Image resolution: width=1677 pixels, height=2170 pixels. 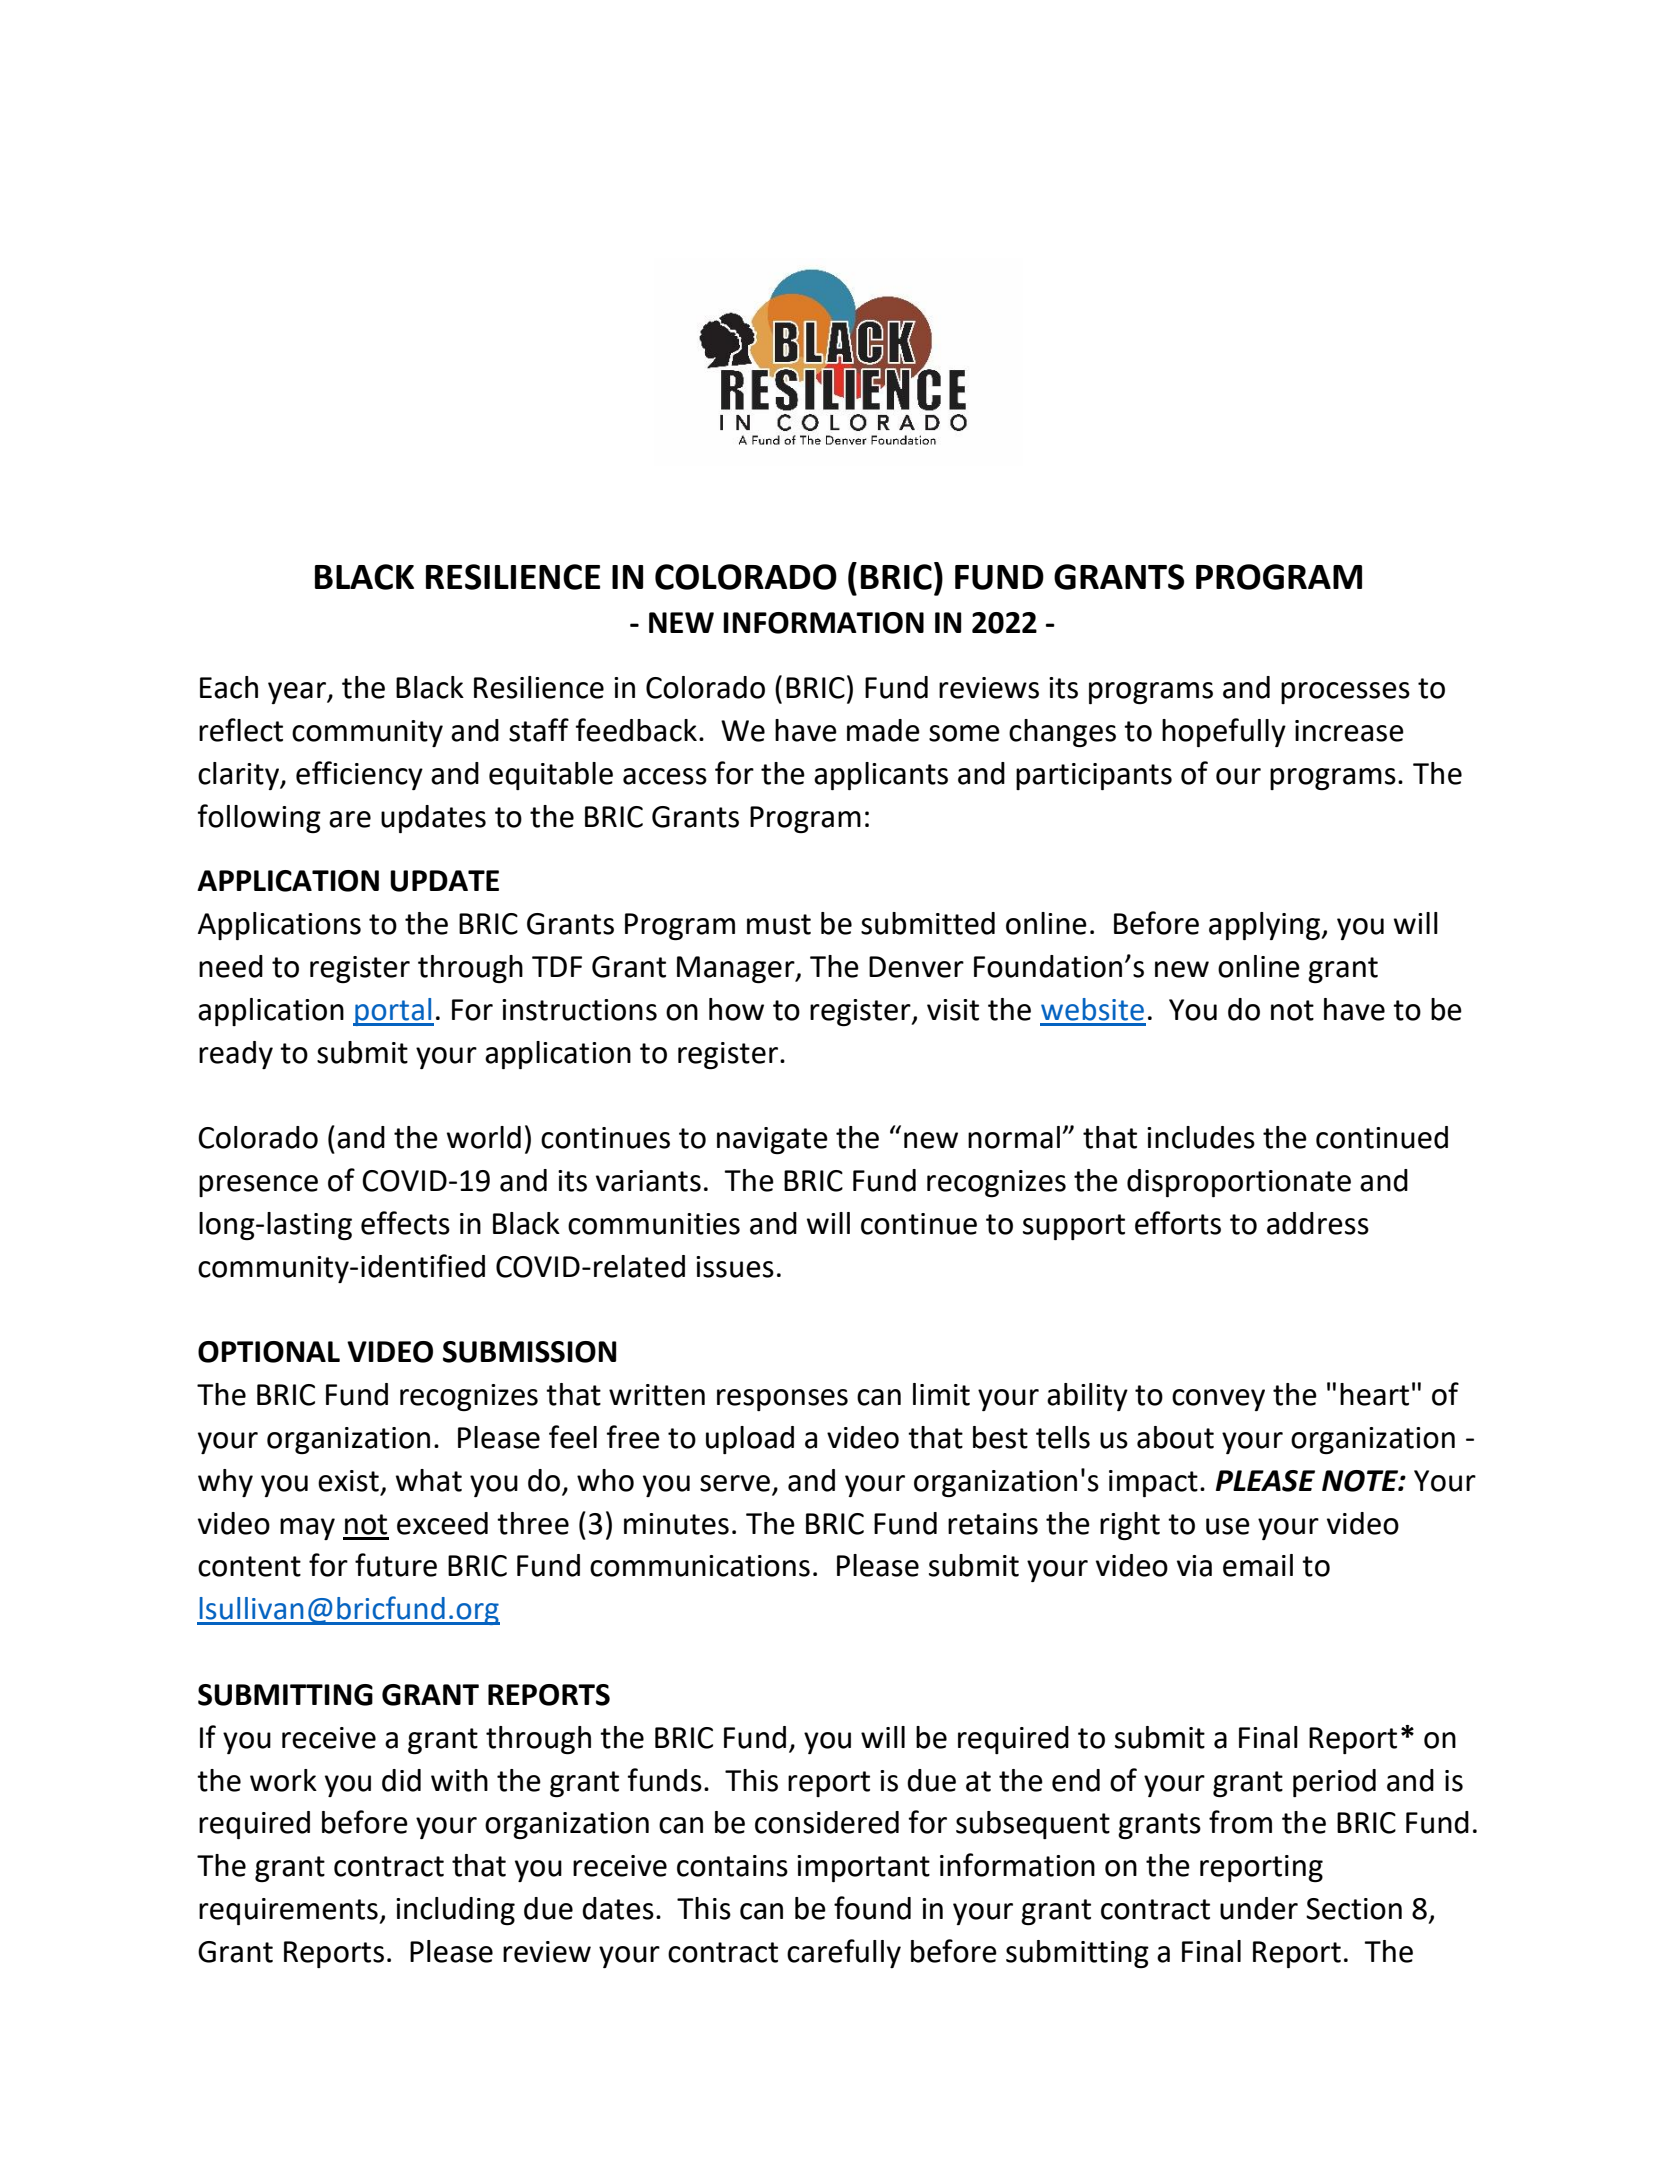 What do you see at coordinates (289, 1911) in the screenshot?
I see `requirements` at bounding box center [289, 1911].
